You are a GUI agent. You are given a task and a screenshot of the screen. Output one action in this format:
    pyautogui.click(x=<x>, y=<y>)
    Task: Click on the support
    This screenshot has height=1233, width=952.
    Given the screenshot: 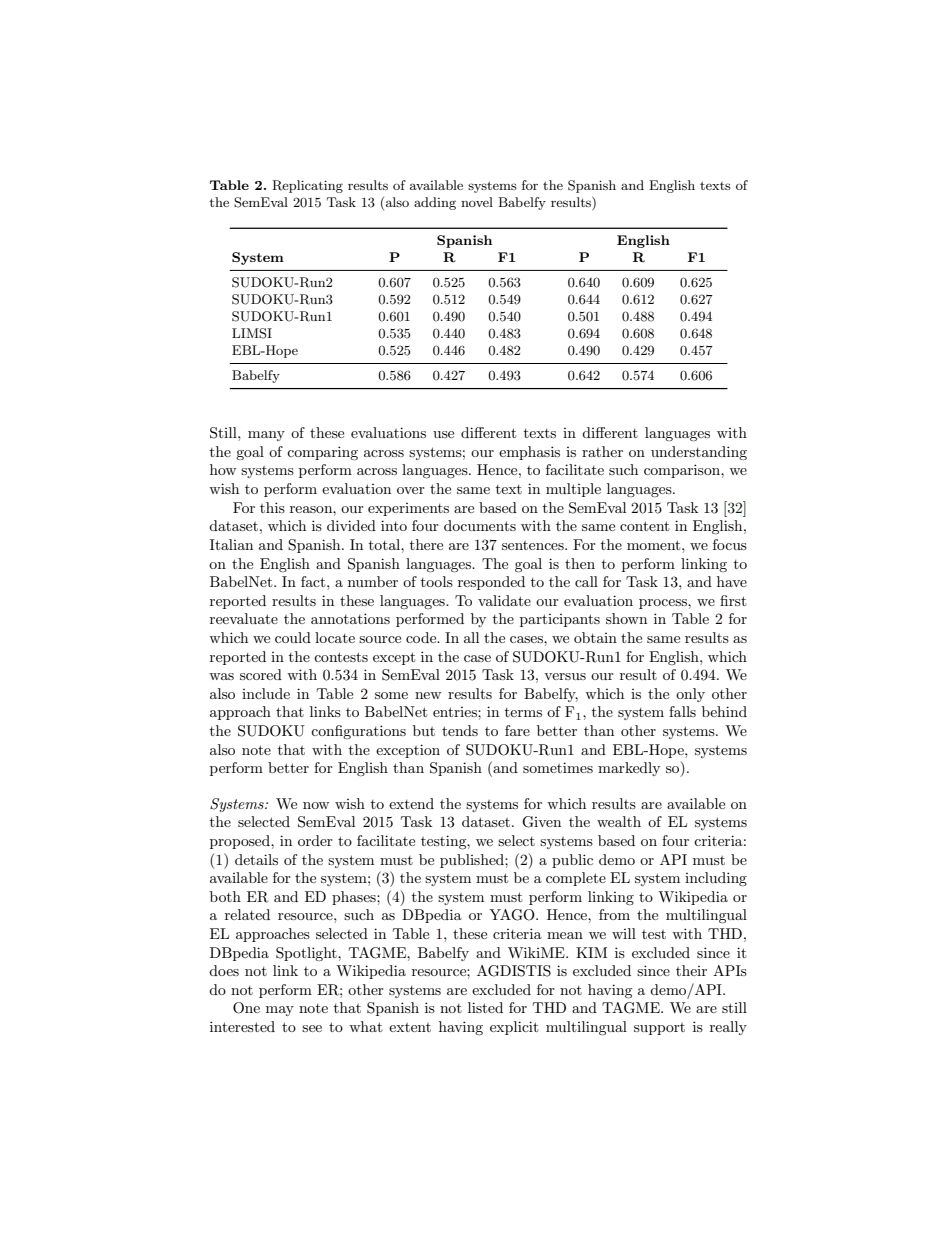 What is the action you would take?
    pyautogui.click(x=659, y=1029)
